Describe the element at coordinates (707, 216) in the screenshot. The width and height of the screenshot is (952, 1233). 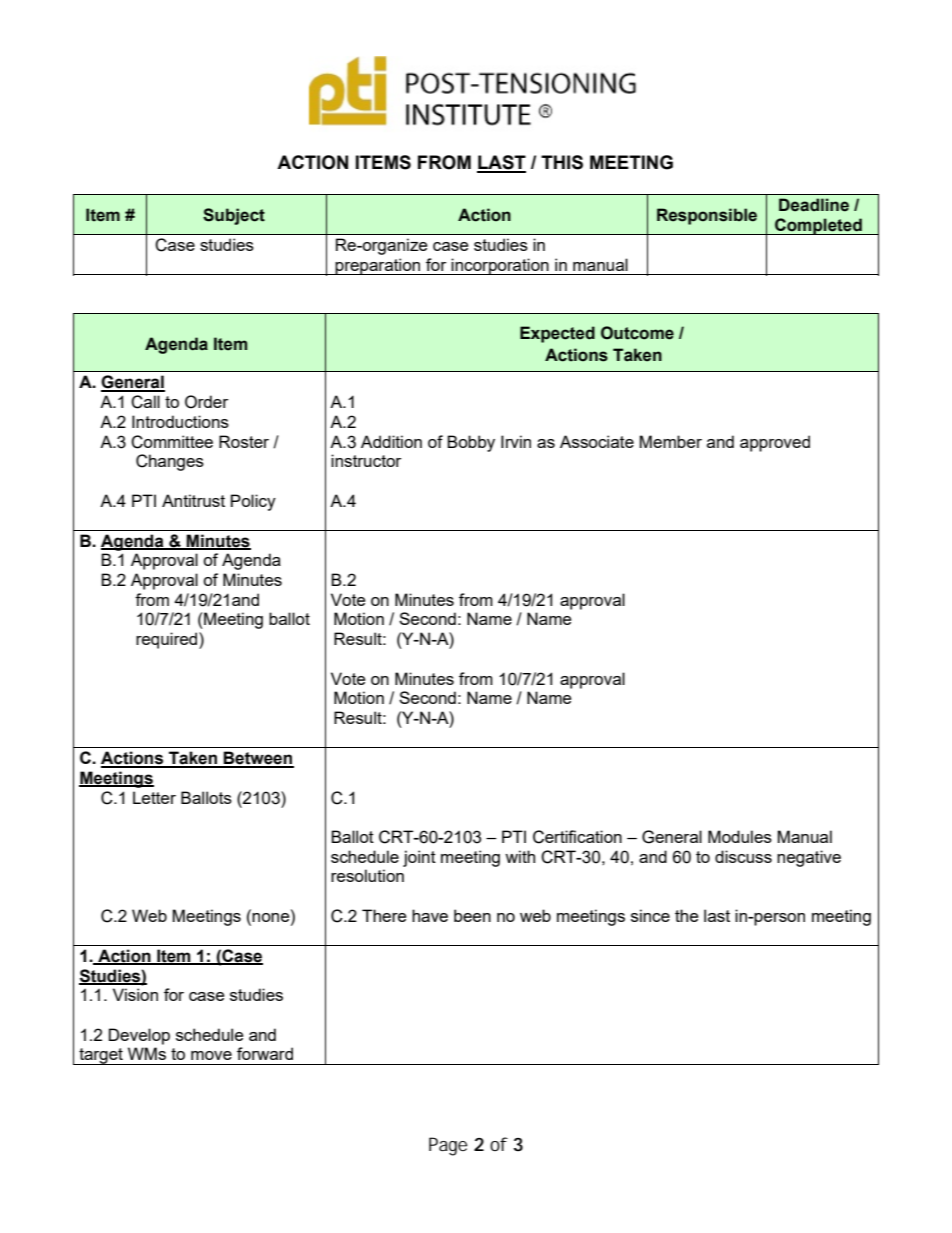
I see `Responsible` at that location.
